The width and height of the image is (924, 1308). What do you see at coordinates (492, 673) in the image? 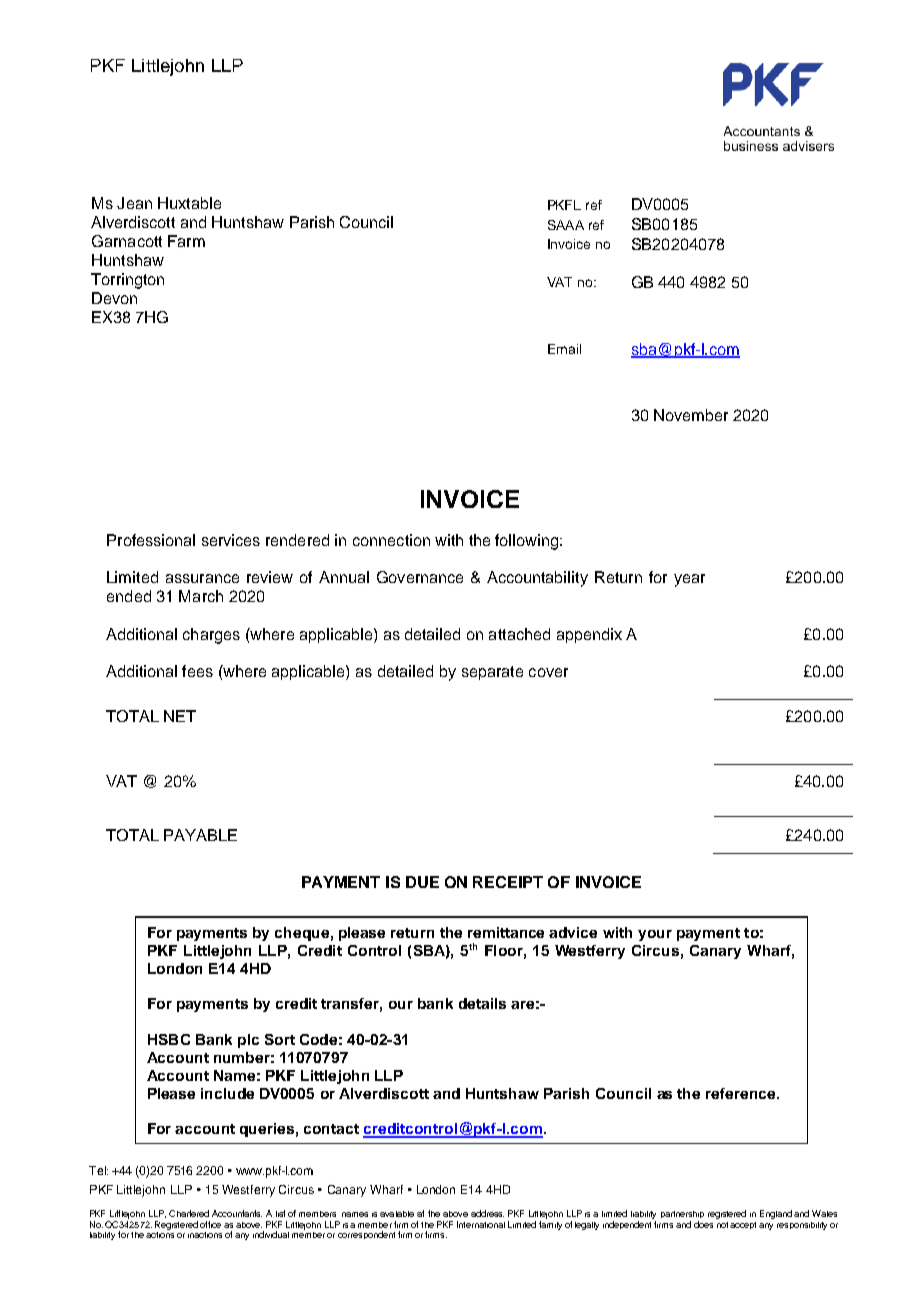
I see `separate` at bounding box center [492, 673].
